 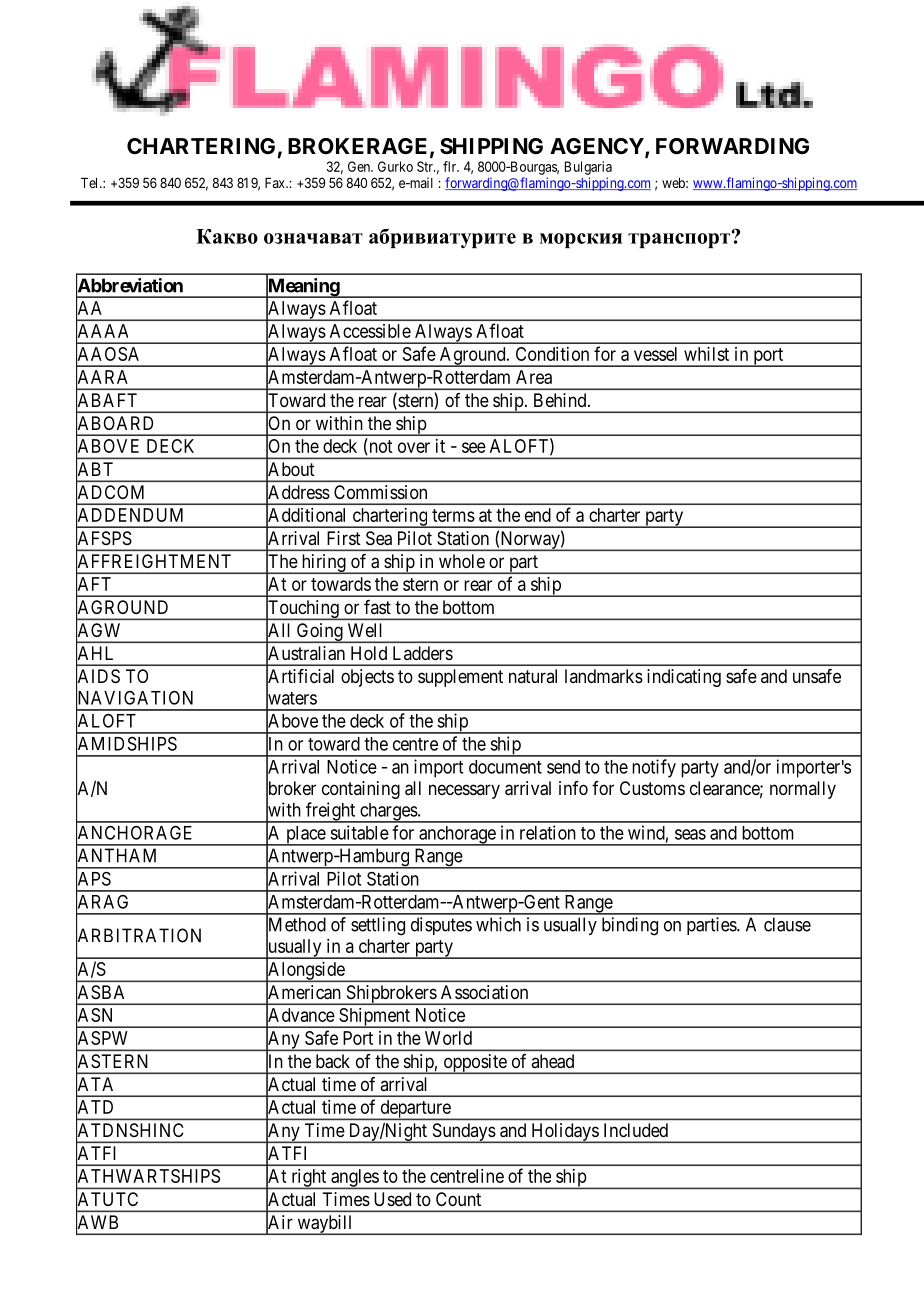 What do you see at coordinates (787, 924) in the screenshot?
I see `clause` at bounding box center [787, 924].
